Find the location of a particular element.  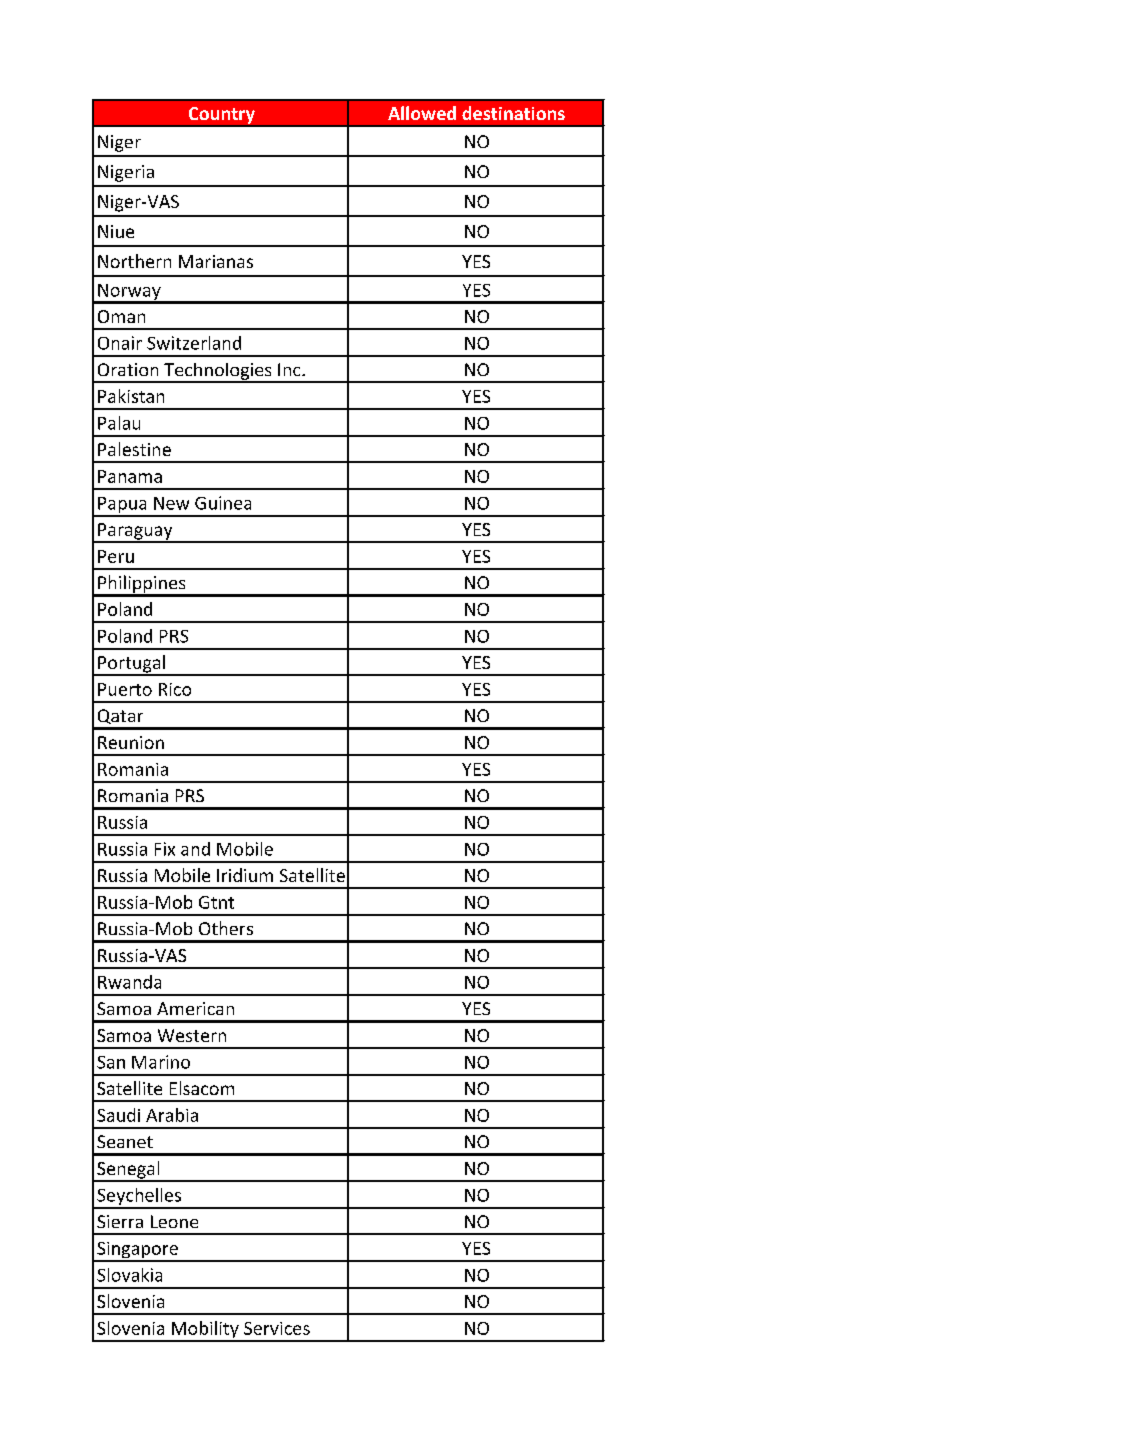

Mobility is located at coordinates (205, 1331).
